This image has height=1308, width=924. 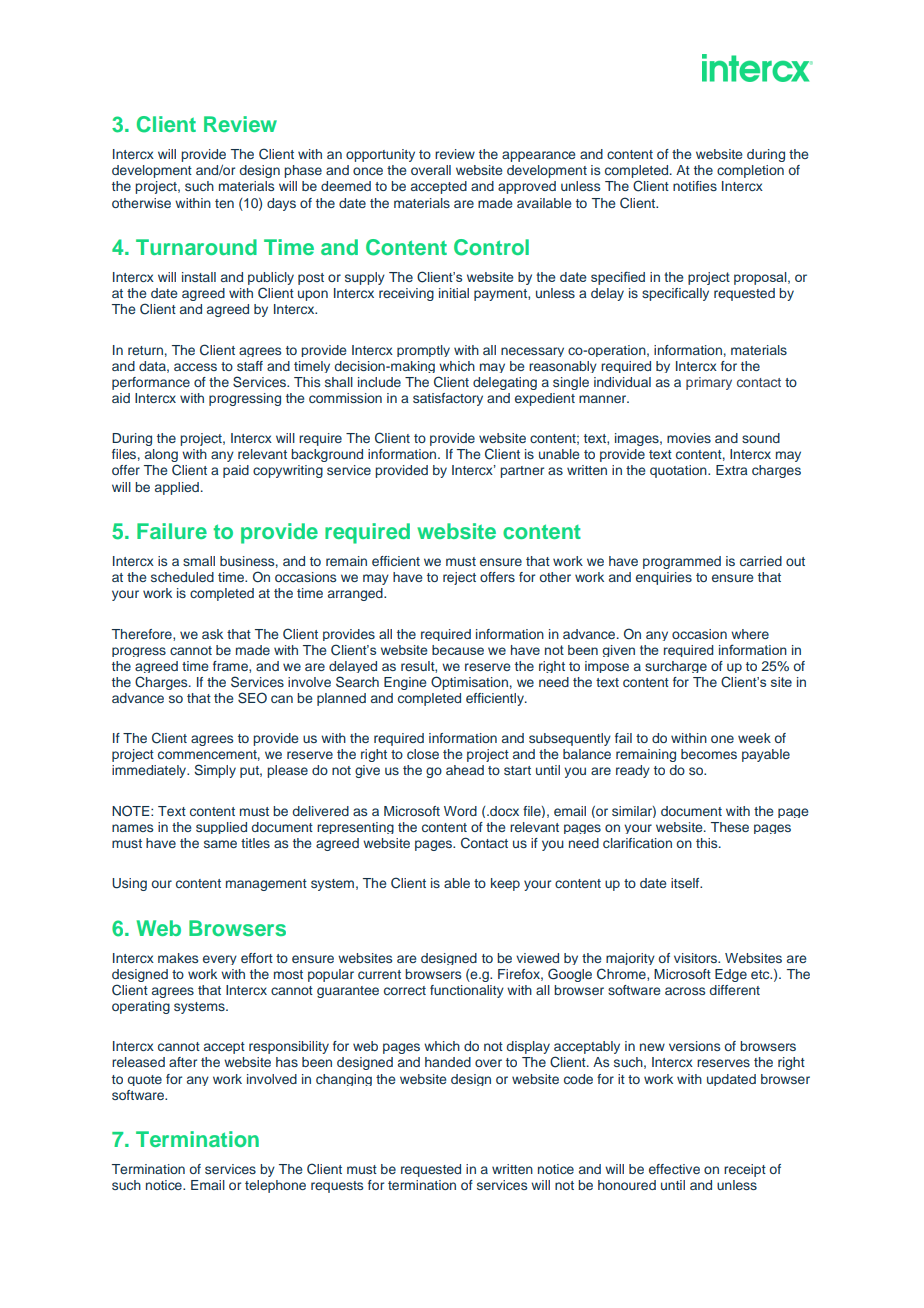 I want to click on days, so click(x=281, y=204).
